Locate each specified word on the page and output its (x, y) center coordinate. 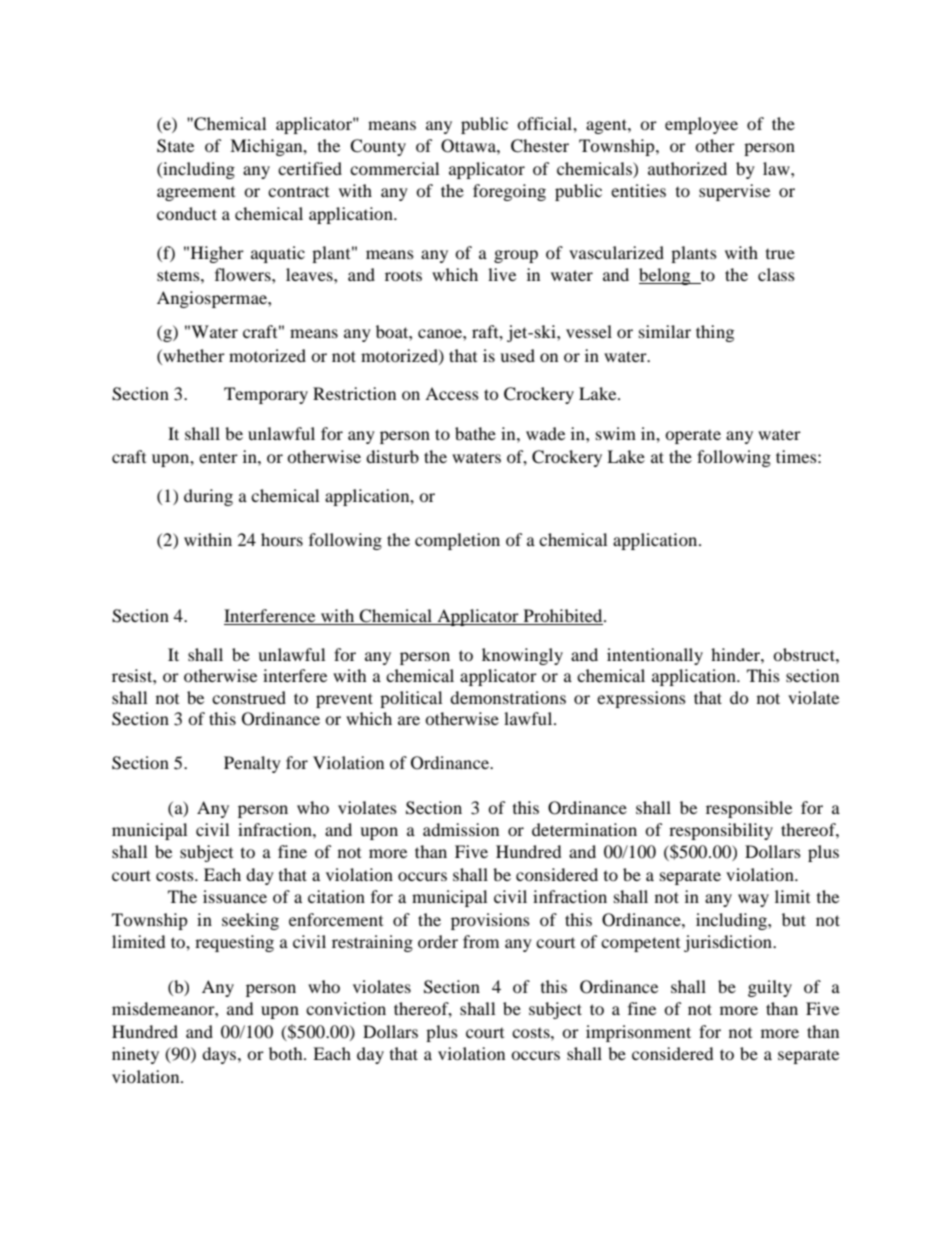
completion (457, 541)
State (175, 146)
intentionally (655, 656)
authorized (687, 168)
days (220, 1055)
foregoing (509, 192)
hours (282, 539)
